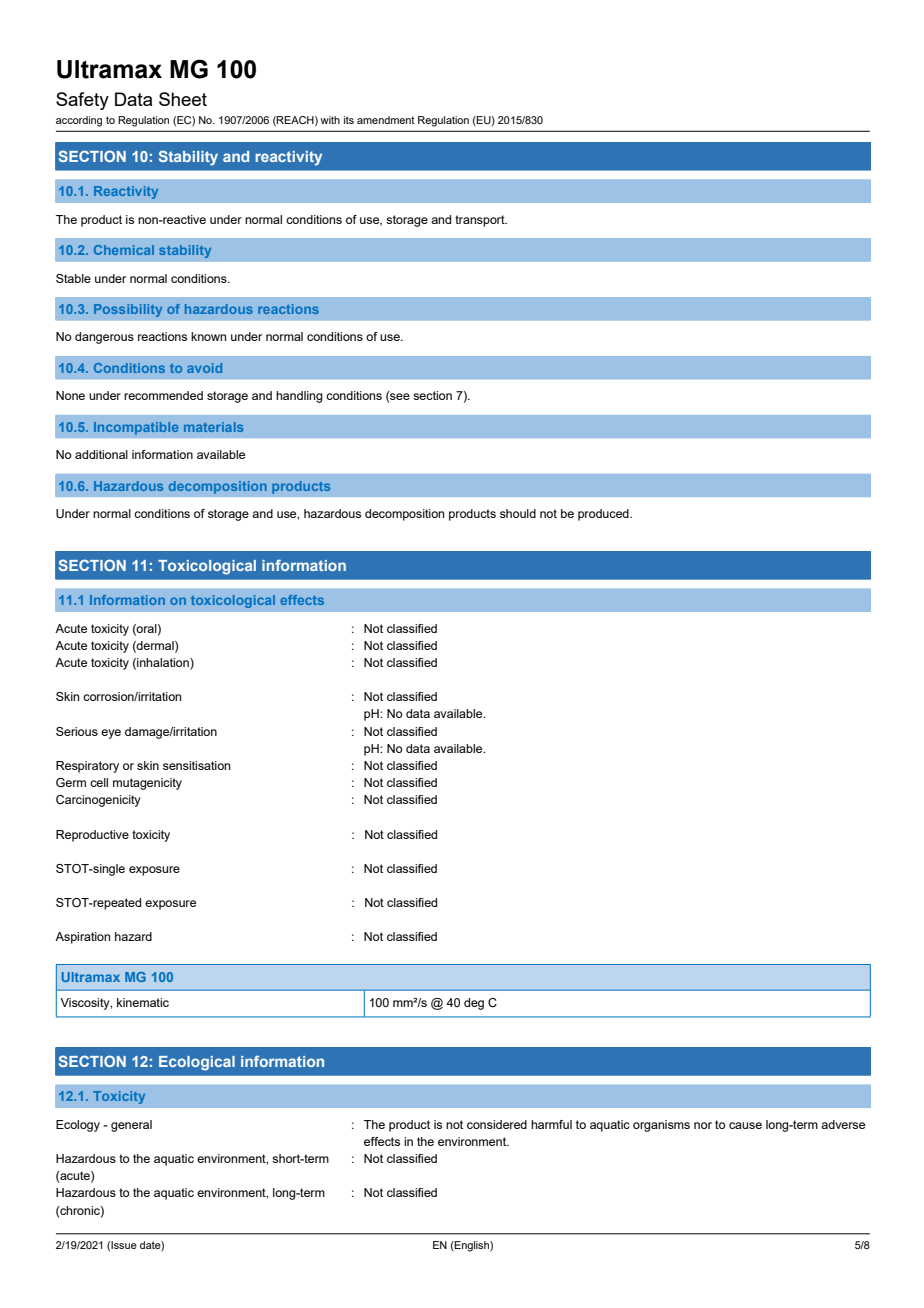 This page has width=924, height=1308. I want to click on eye, so click(111, 734).
